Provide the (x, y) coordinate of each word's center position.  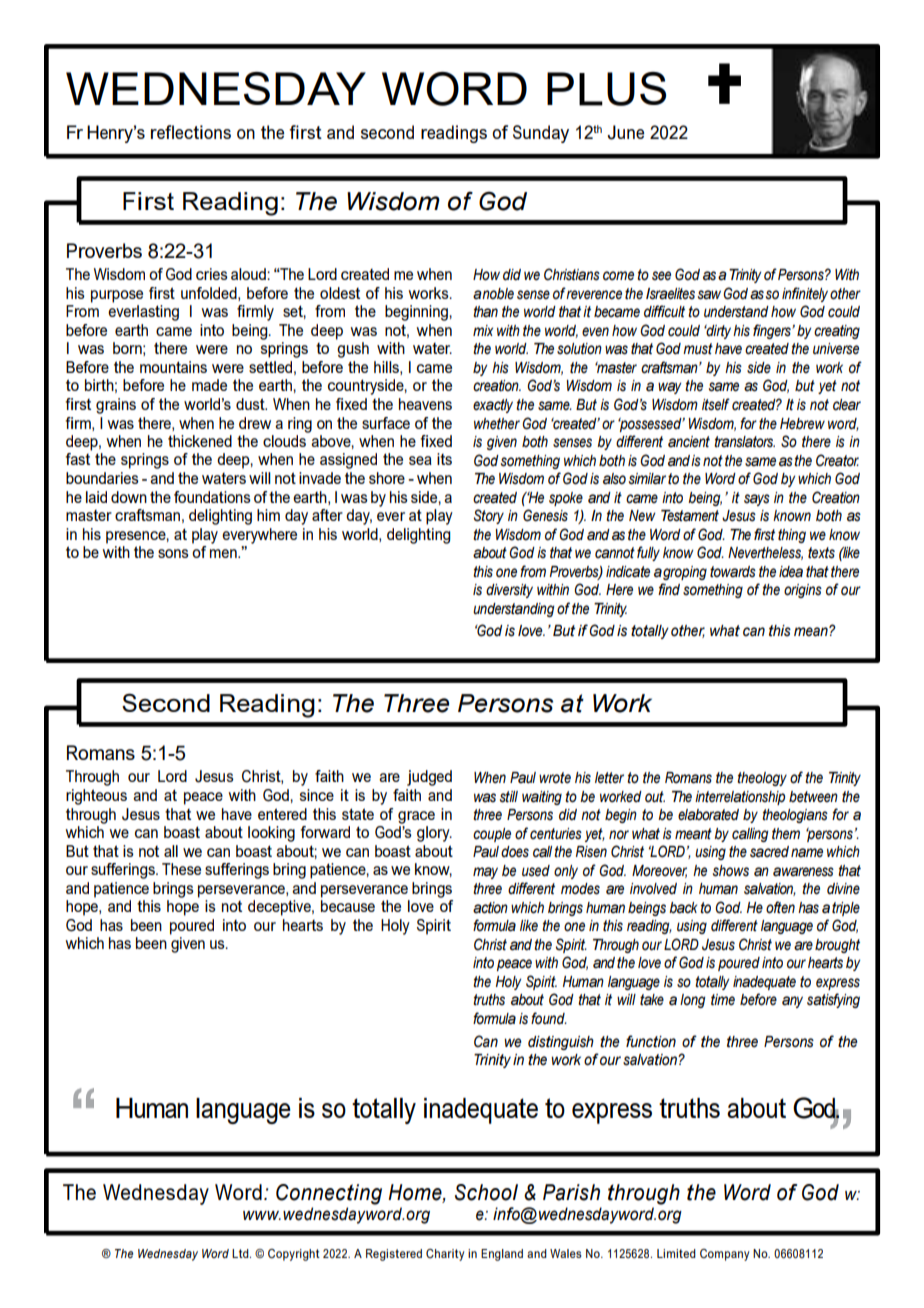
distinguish (561, 1043)
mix (483, 330)
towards (733, 572)
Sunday (541, 134)
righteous (96, 797)
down (129, 497)
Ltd (241, 1253)
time (723, 1000)
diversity (509, 591)
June (625, 132)
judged (429, 778)
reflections (191, 132)
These (181, 869)
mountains (173, 367)
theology (762, 779)
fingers (773, 331)
